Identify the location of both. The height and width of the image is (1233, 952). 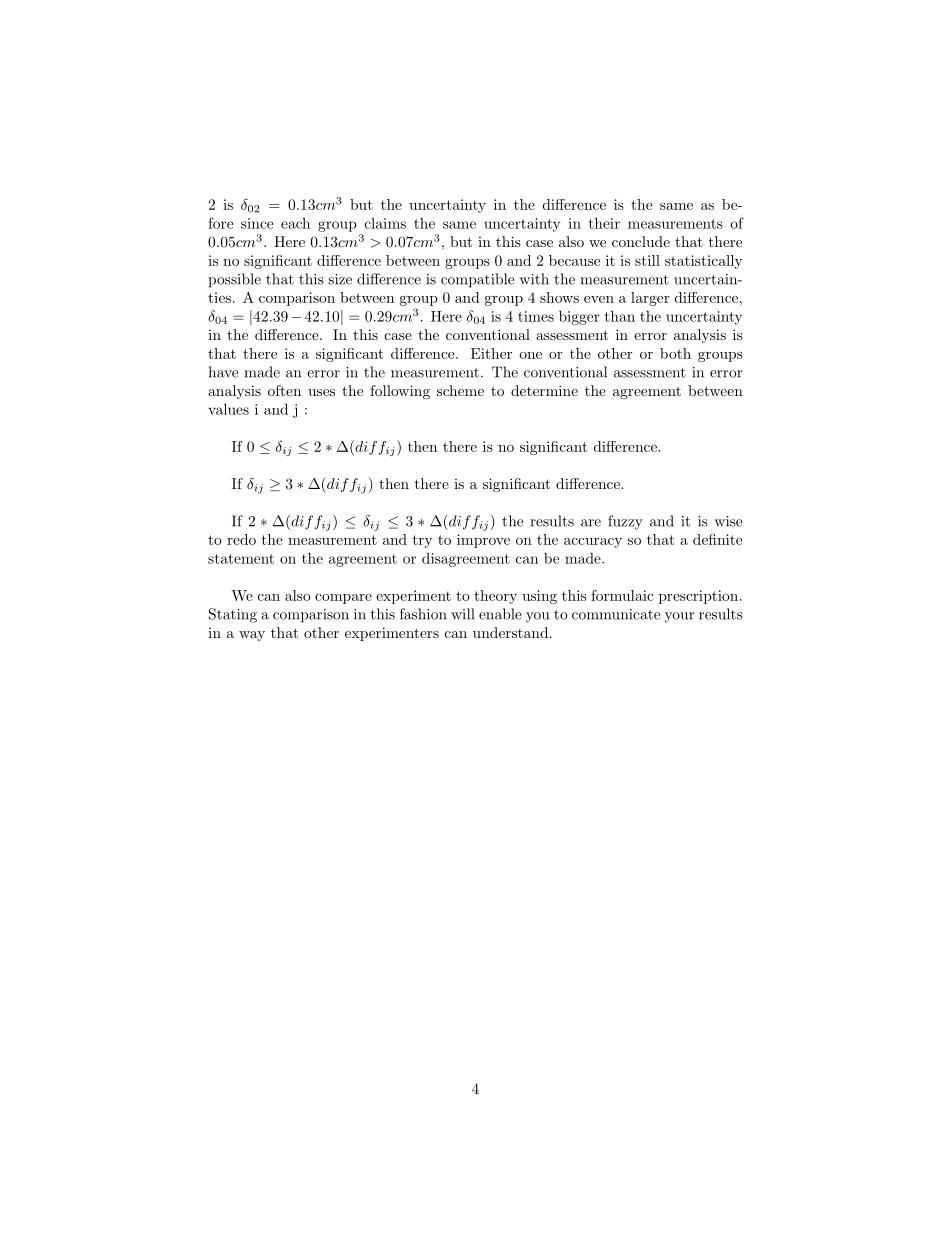
(675, 353).
